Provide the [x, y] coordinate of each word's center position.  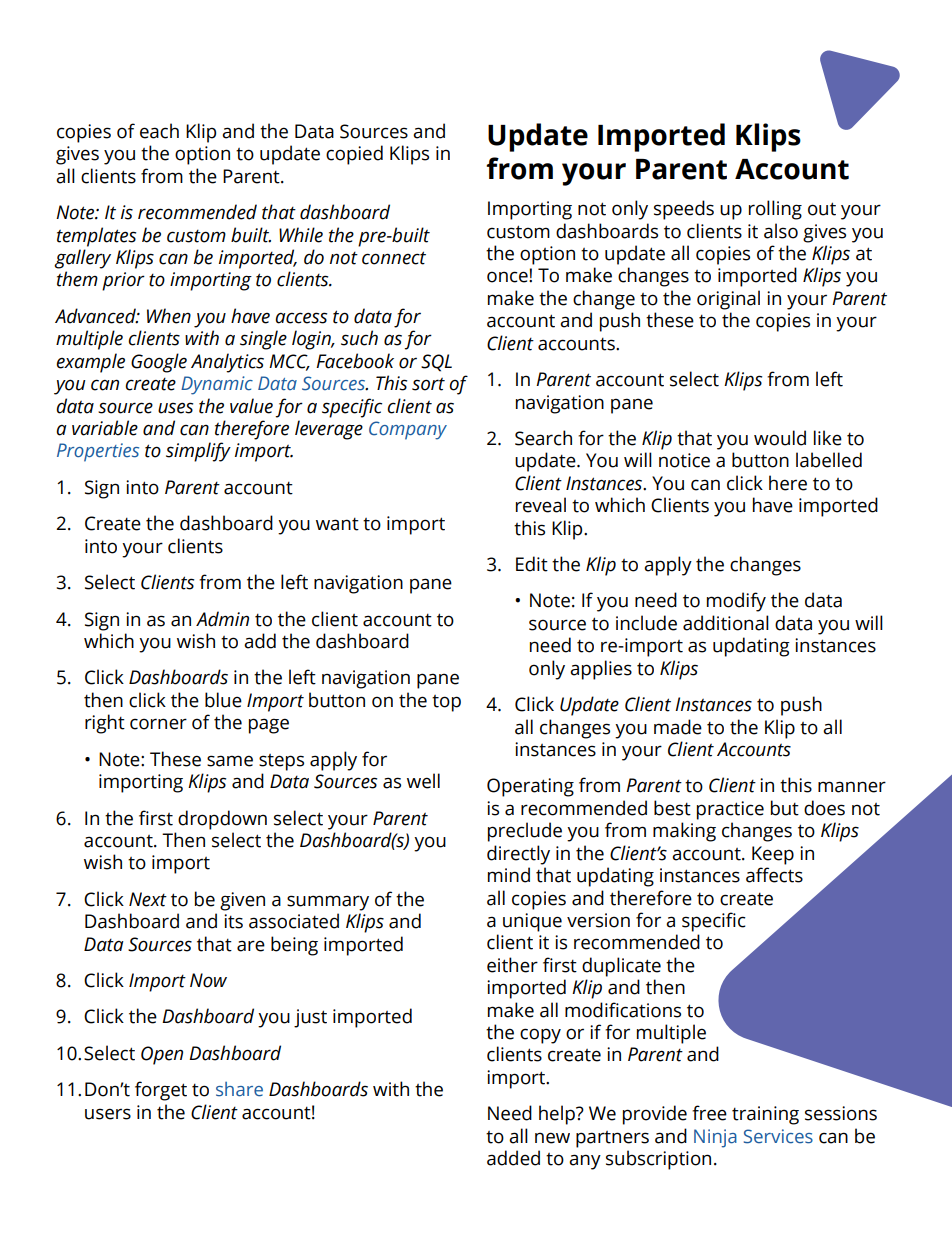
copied [354, 155]
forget [161, 1091]
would [780, 438]
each [159, 131]
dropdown [222, 820]
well [423, 781]
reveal [541, 505]
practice [730, 810]
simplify [198, 452]
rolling [775, 210]
